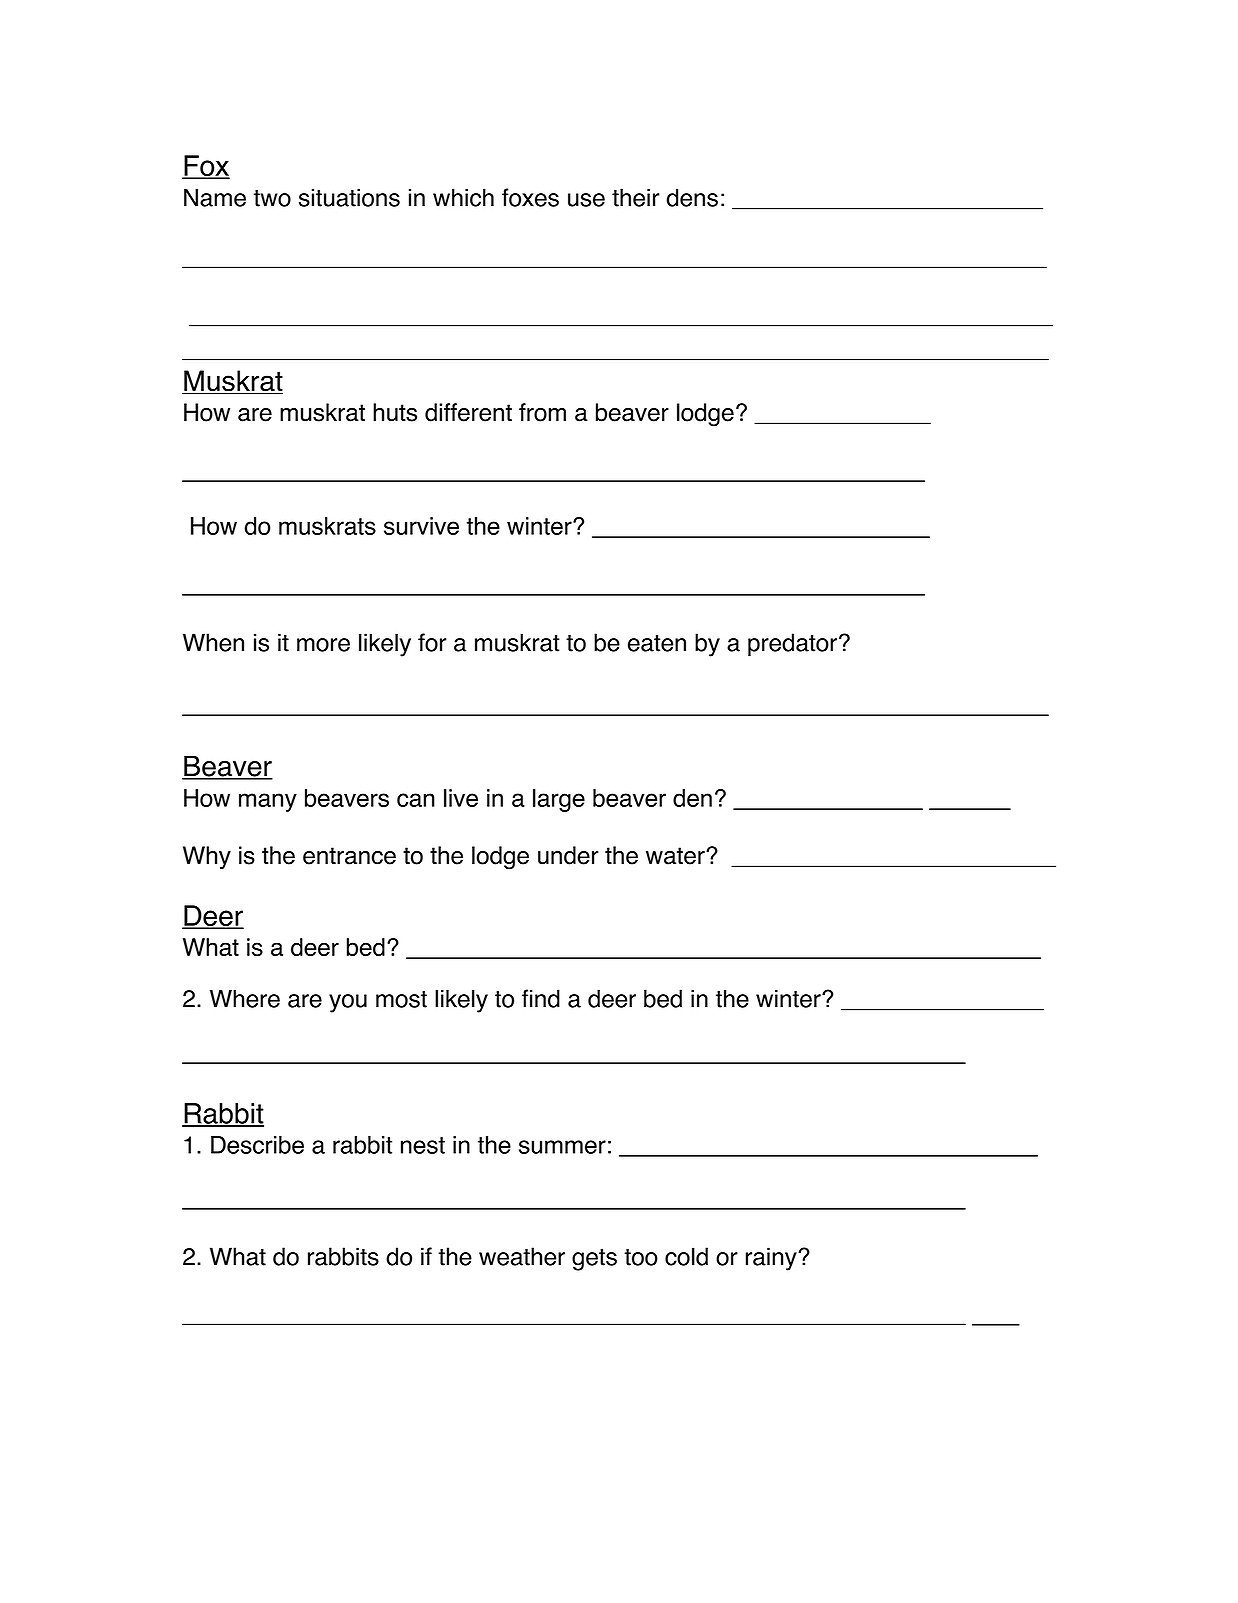 This document has width=1238, height=1603. Describe the element at coordinates (692, 197) in the document. I see `dens` at that location.
